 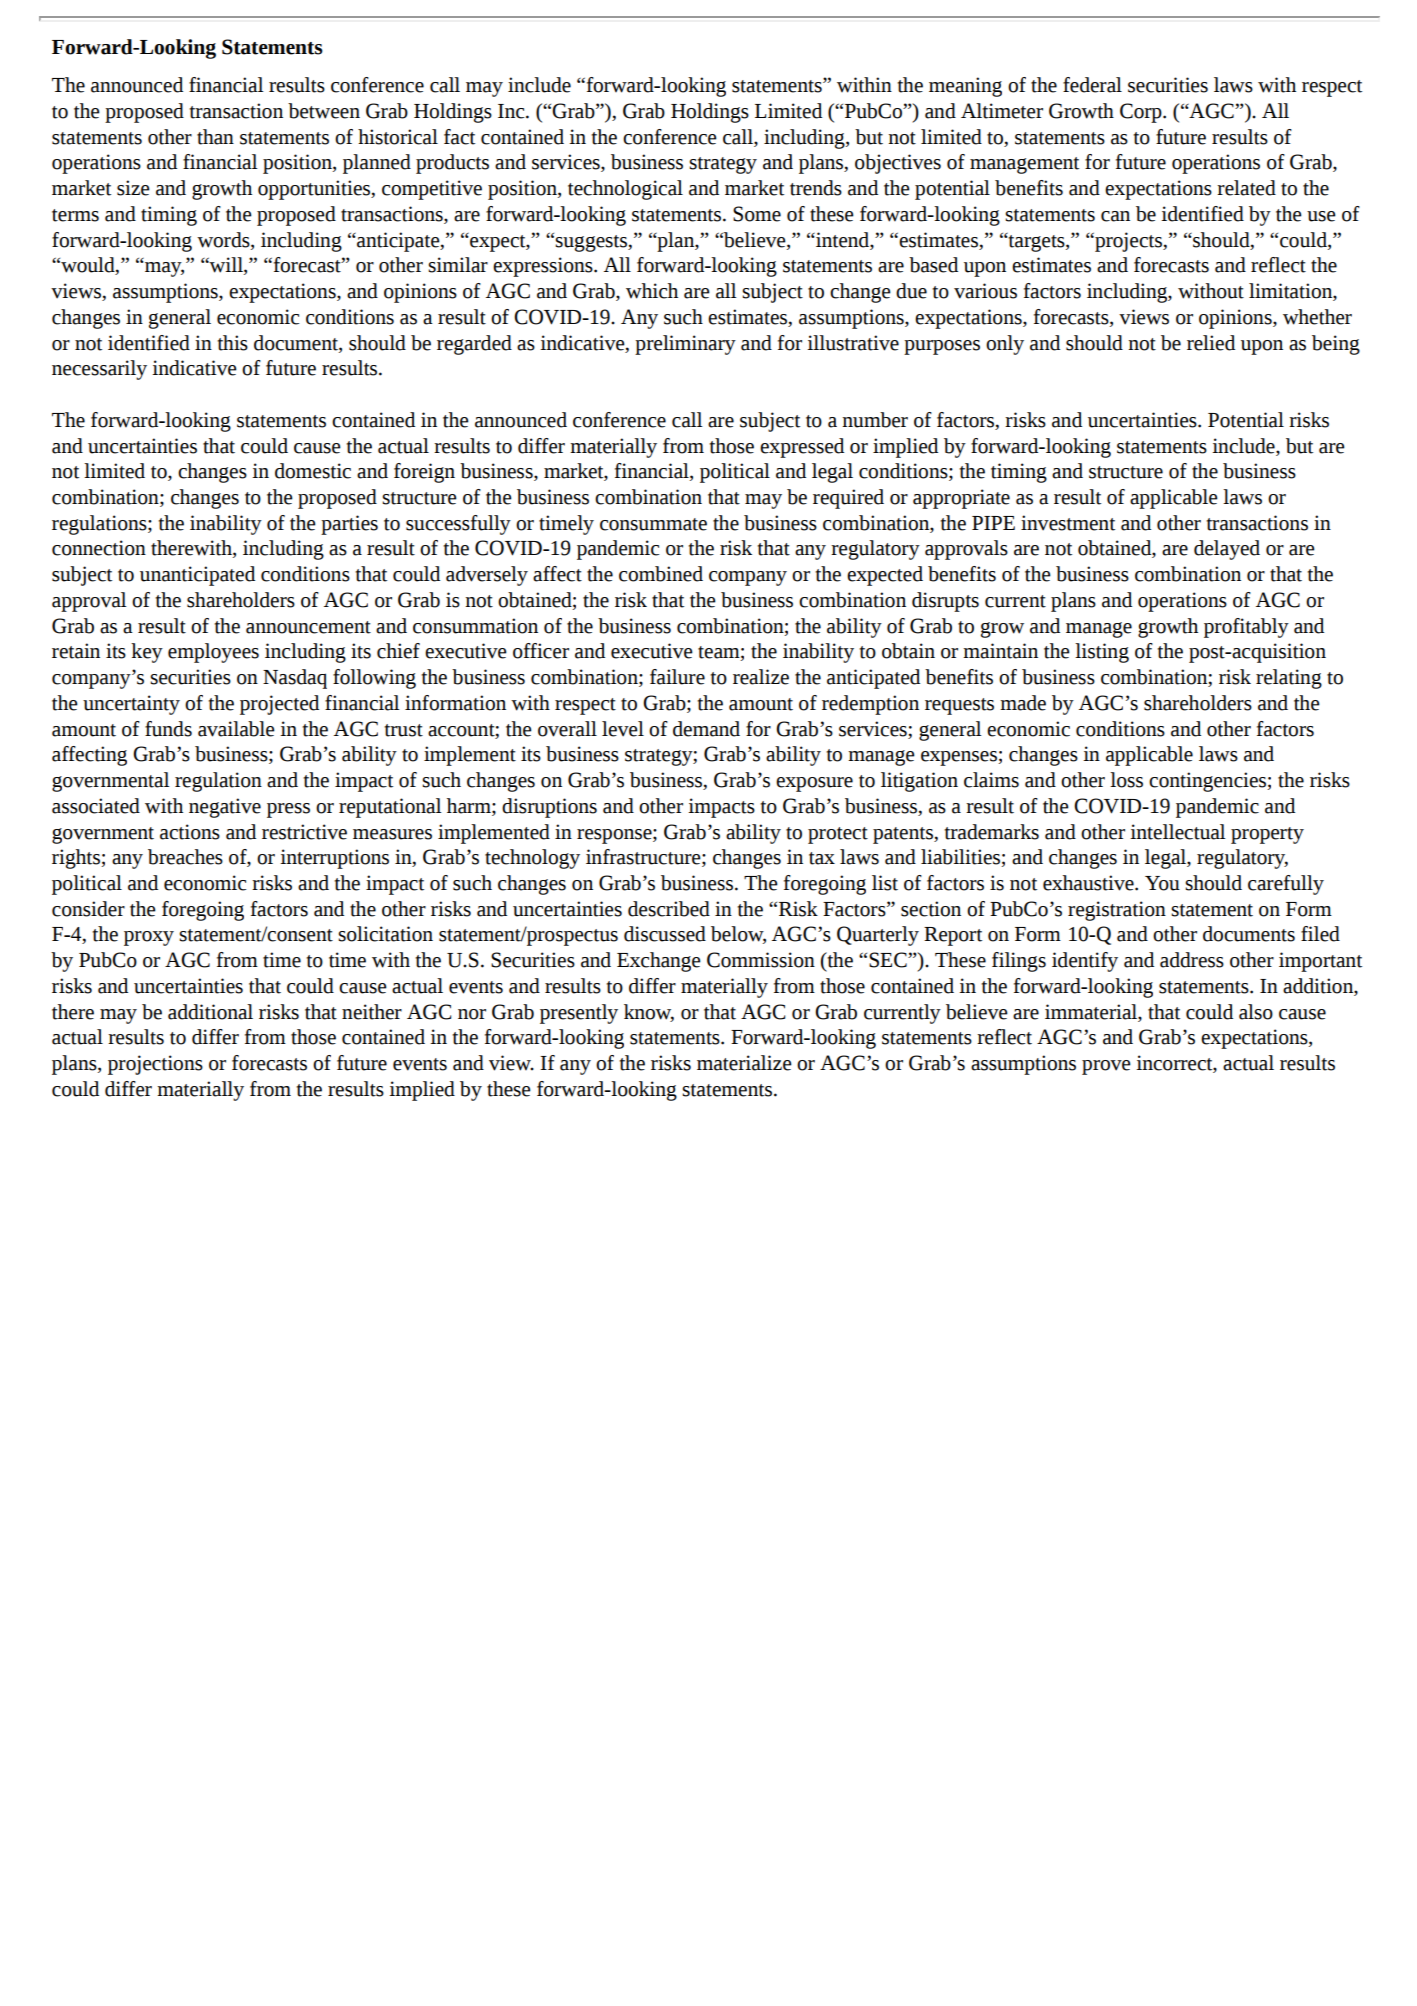 What do you see at coordinates (1227, 550) in the screenshot?
I see `delayed` at bounding box center [1227, 550].
